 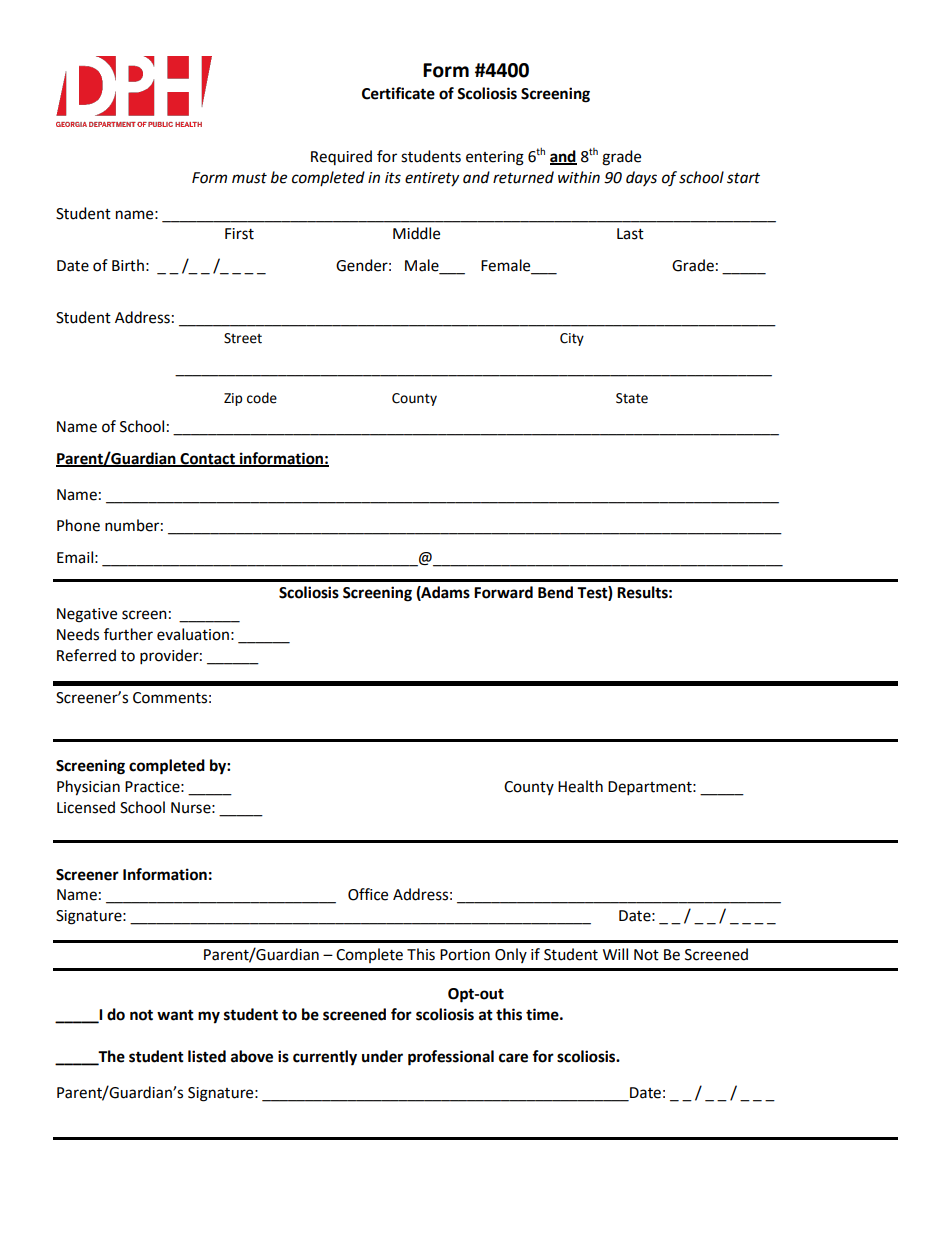 What do you see at coordinates (641, 178) in the image?
I see `days` at bounding box center [641, 178].
